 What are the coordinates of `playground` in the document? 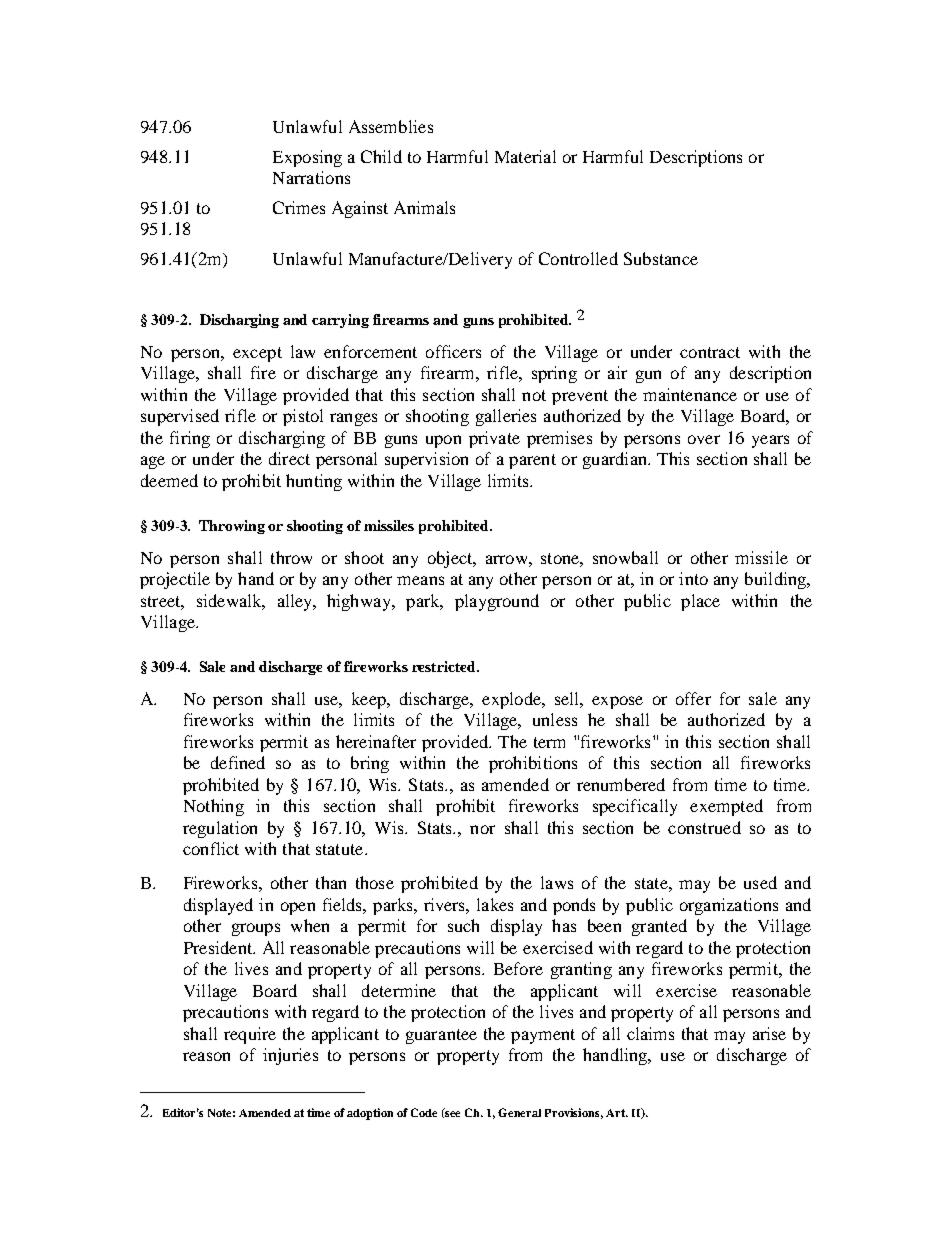 It's located at (497, 602).
